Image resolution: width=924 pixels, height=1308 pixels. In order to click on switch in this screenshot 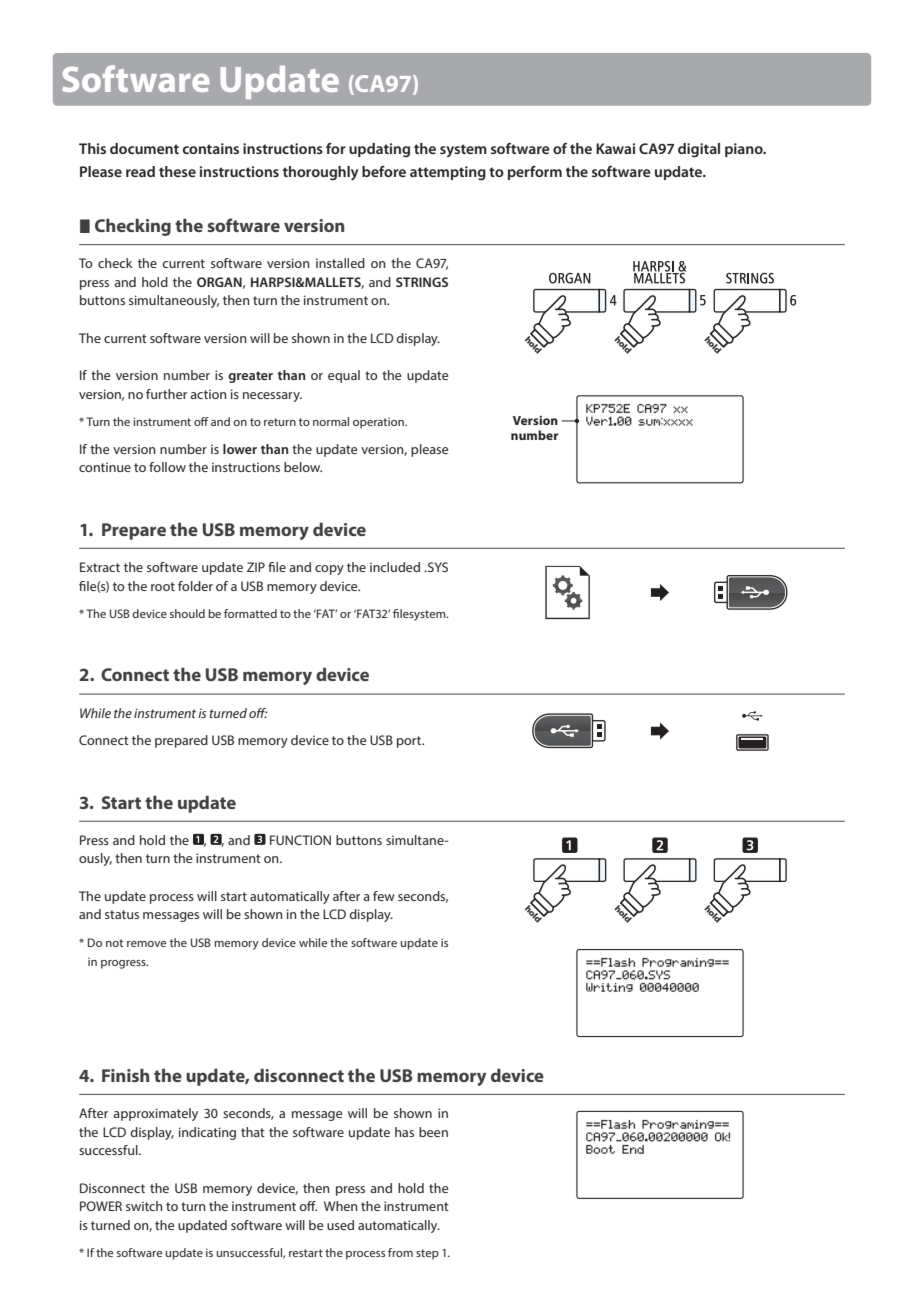, I will do `click(144, 1206)`.
